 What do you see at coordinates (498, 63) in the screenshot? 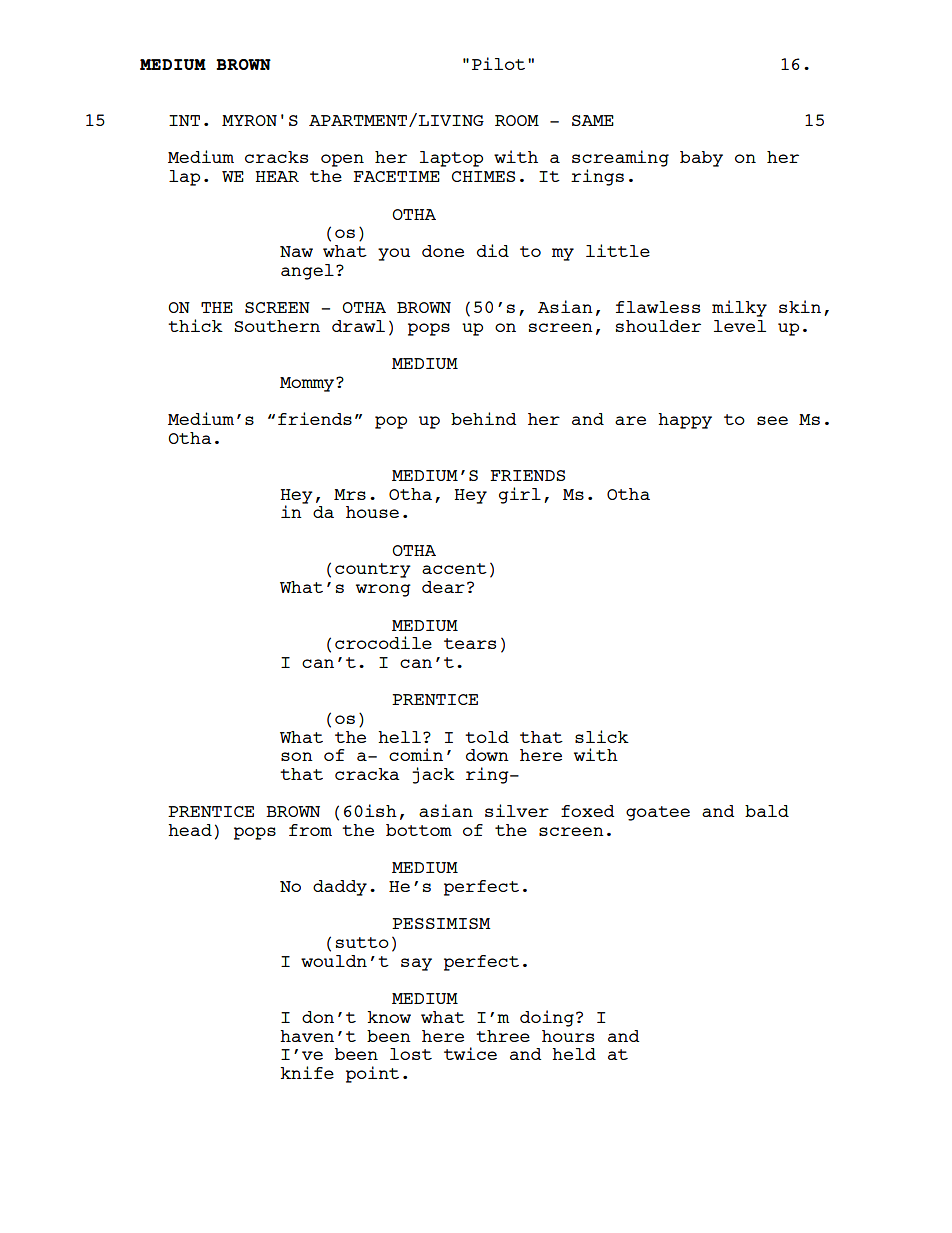
I see `Pilot` at bounding box center [498, 63].
